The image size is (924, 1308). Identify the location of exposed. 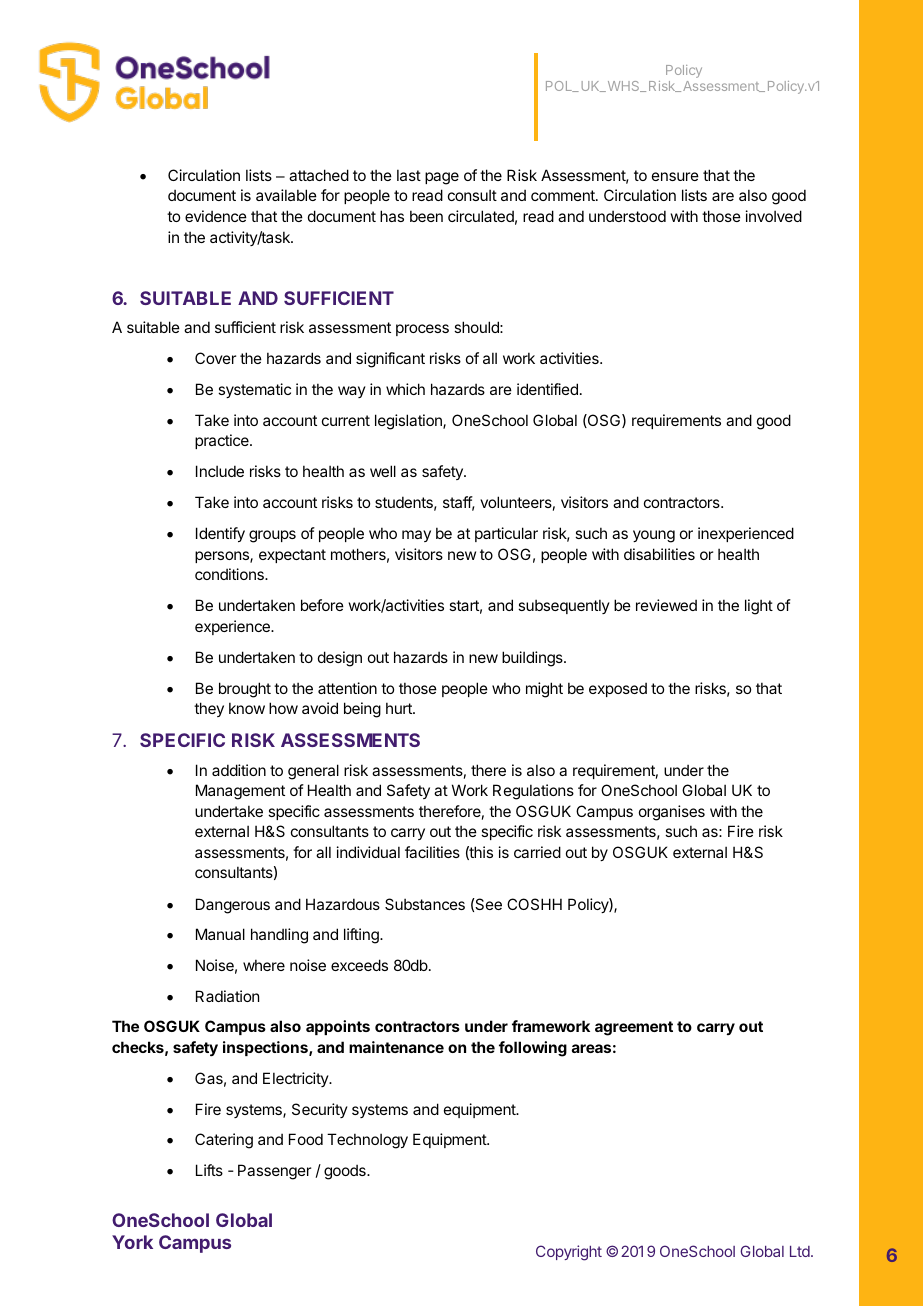
(618, 689).
